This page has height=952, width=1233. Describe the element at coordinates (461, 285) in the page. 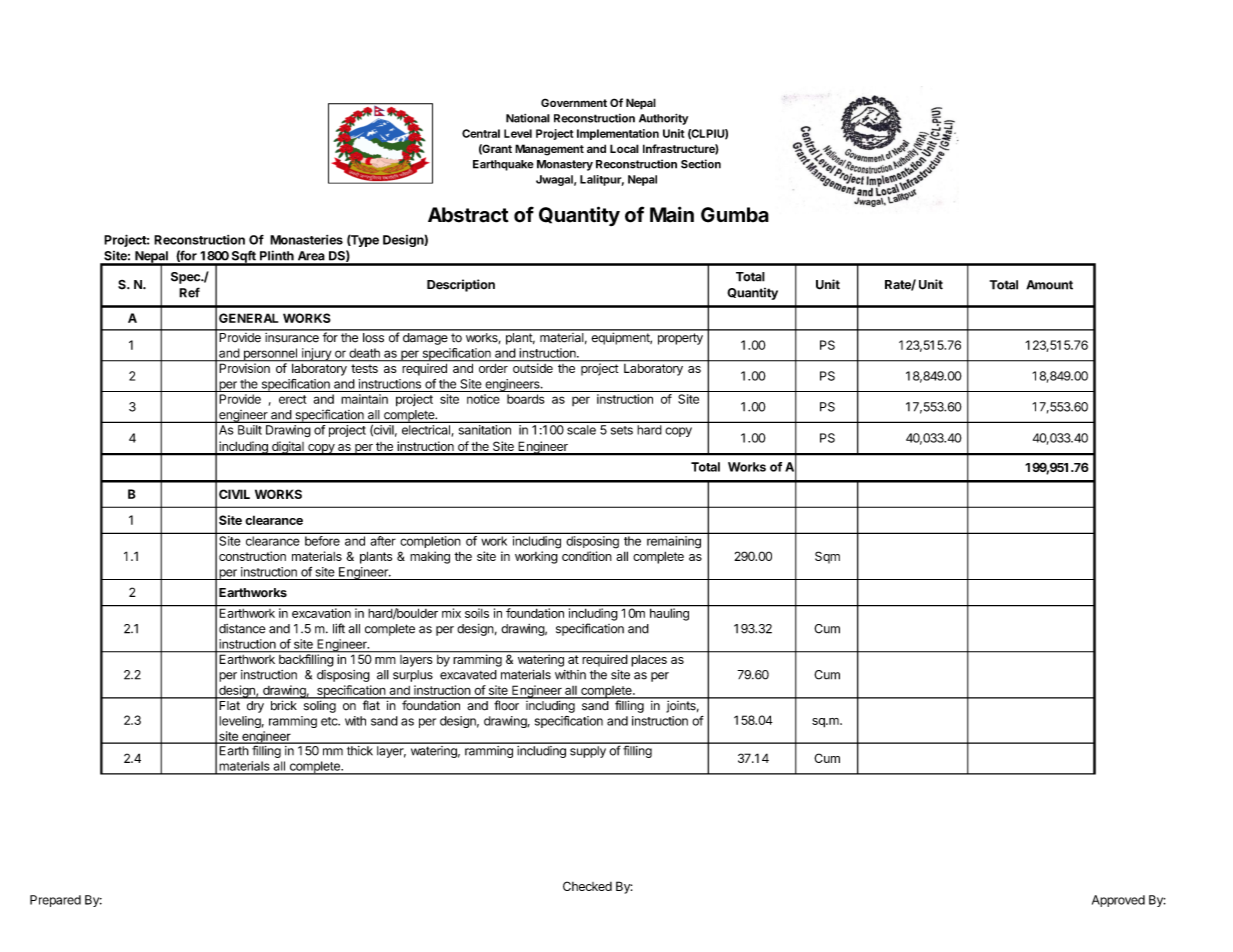

I see `Description` at that location.
